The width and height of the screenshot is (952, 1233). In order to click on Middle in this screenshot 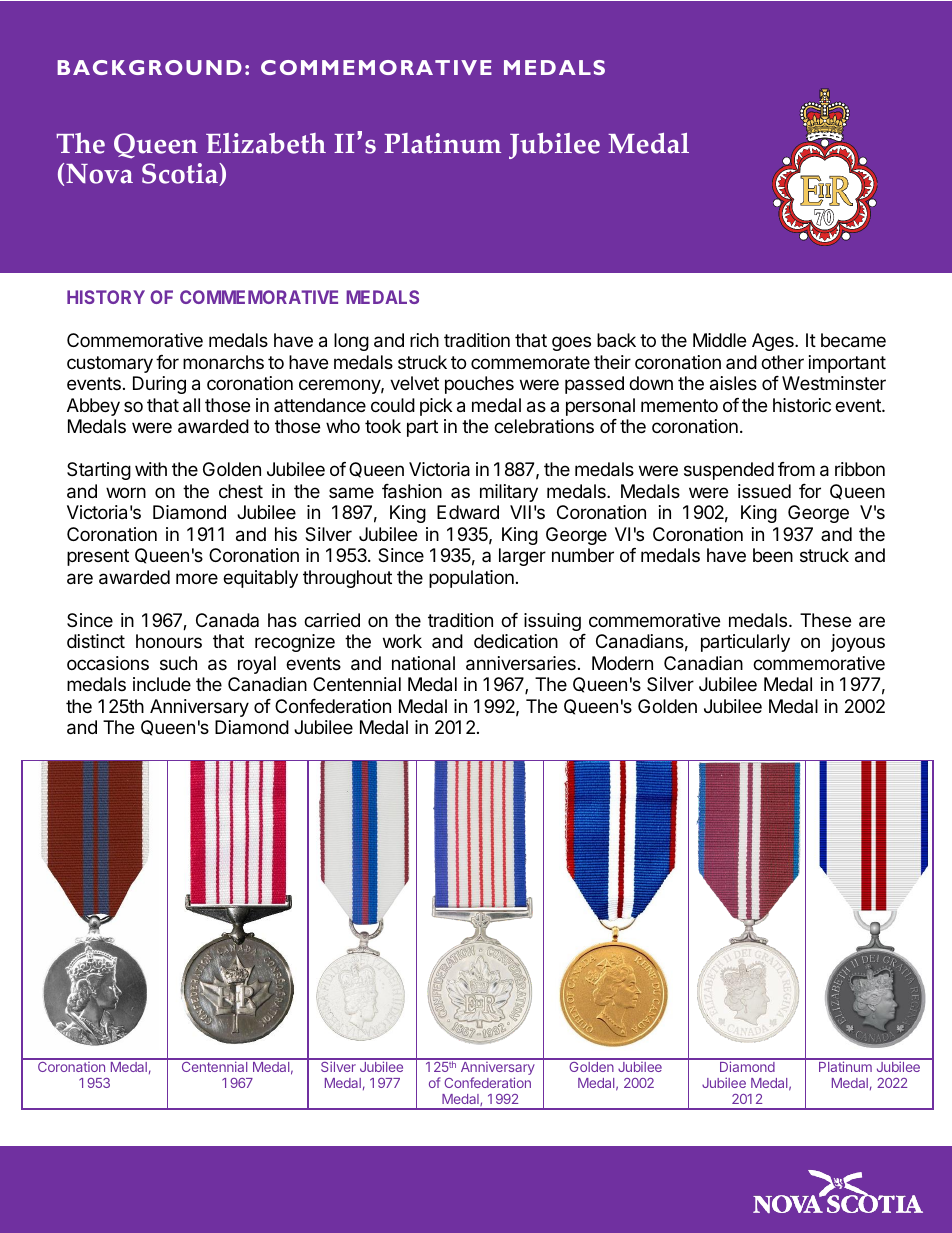, I will do `click(719, 340)`.
